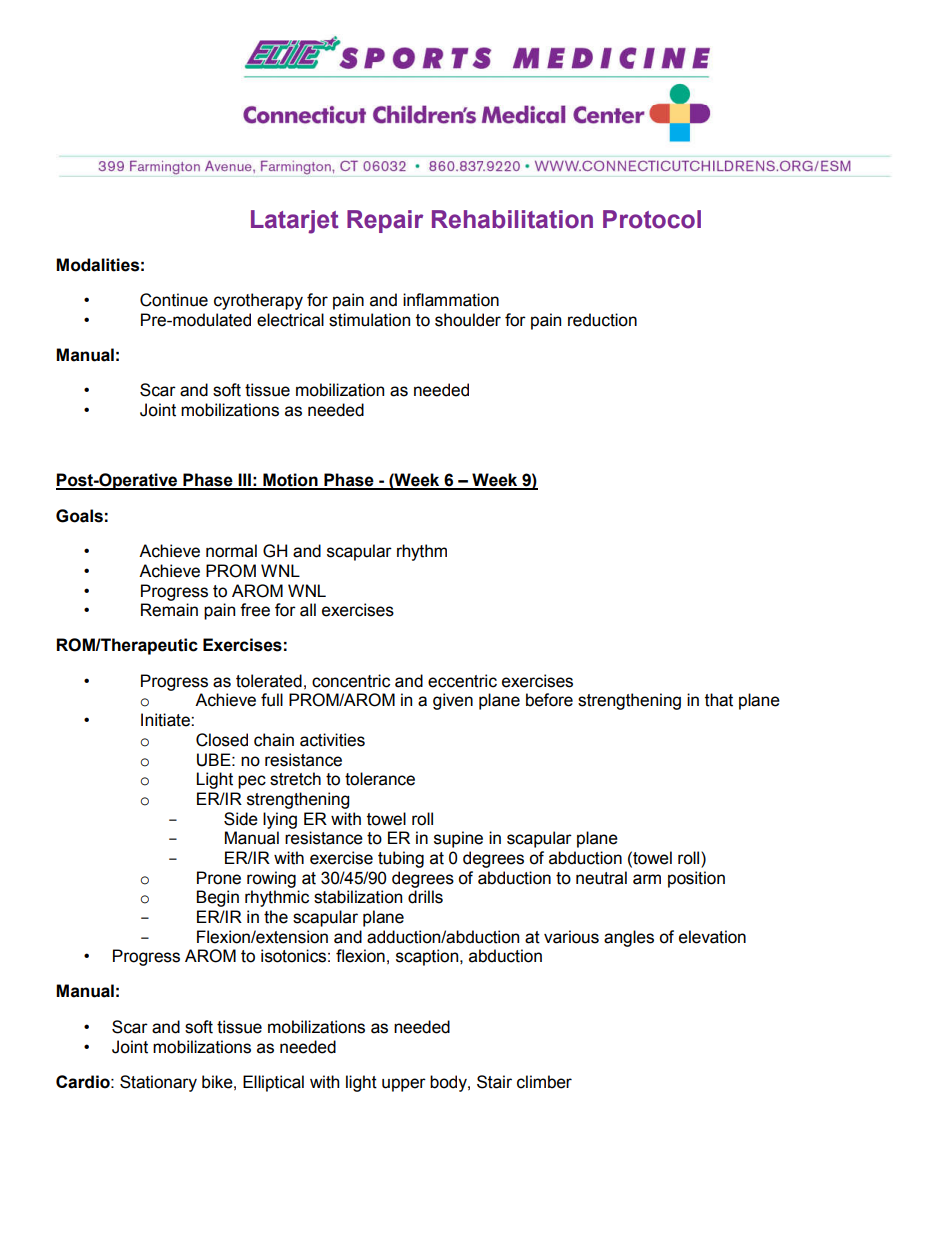  What do you see at coordinates (719, 700) in the document?
I see `that` at bounding box center [719, 700].
